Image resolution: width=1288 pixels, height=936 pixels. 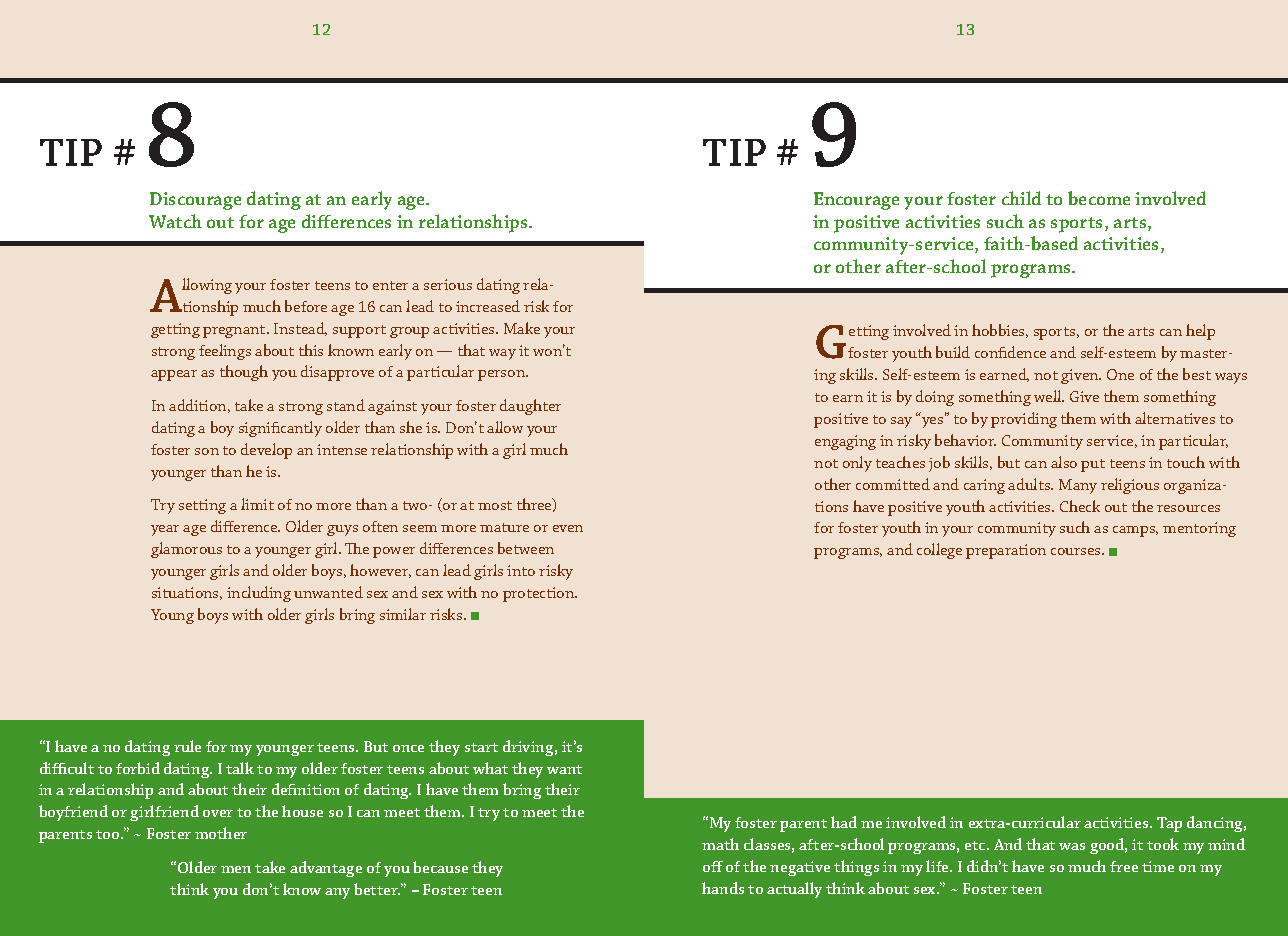 What do you see at coordinates (1120, 374) in the screenshot?
I see `One` at bounding box center [1120, 374].
